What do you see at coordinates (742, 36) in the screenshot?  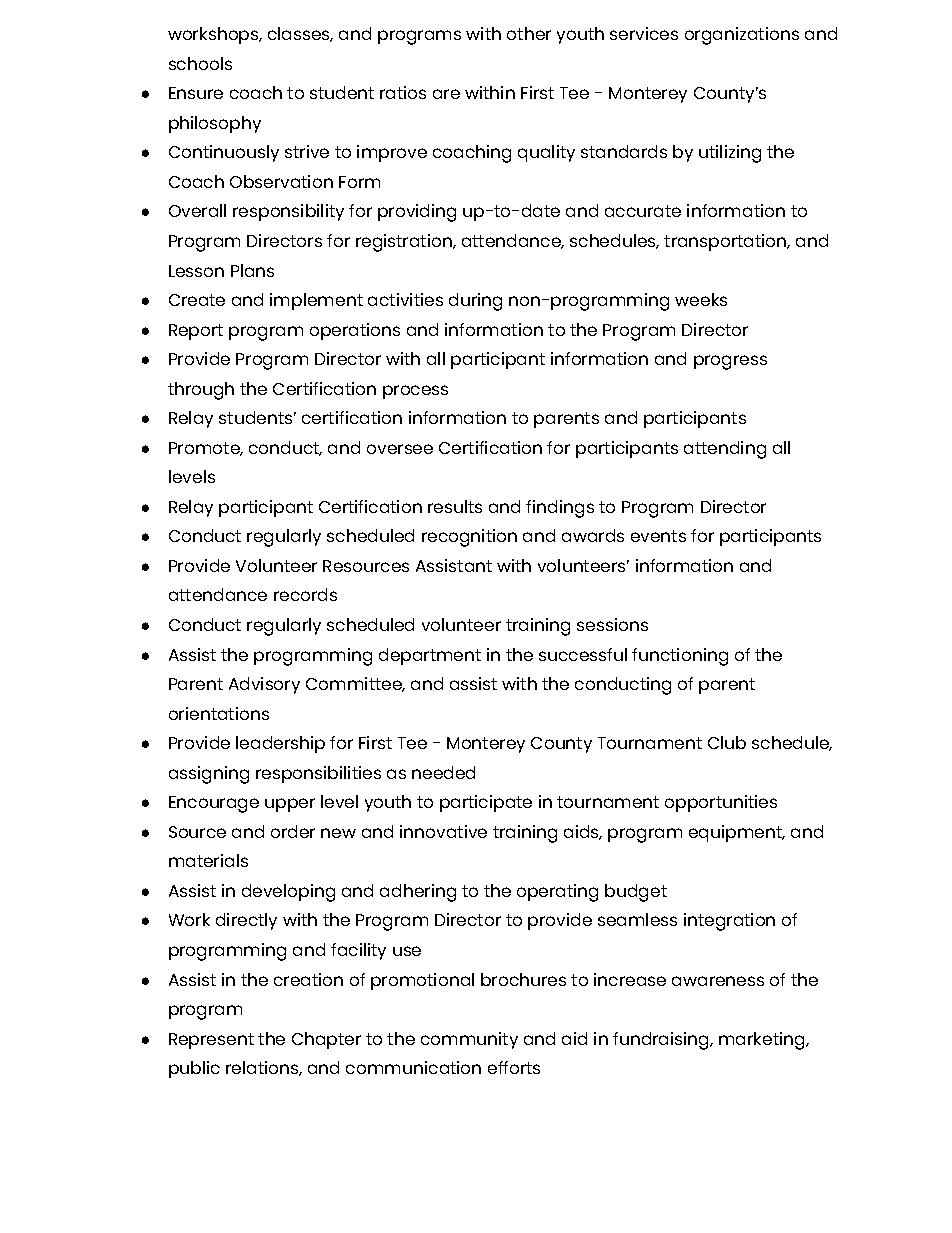 I see `organizations` at bounding box center [742, 36].
